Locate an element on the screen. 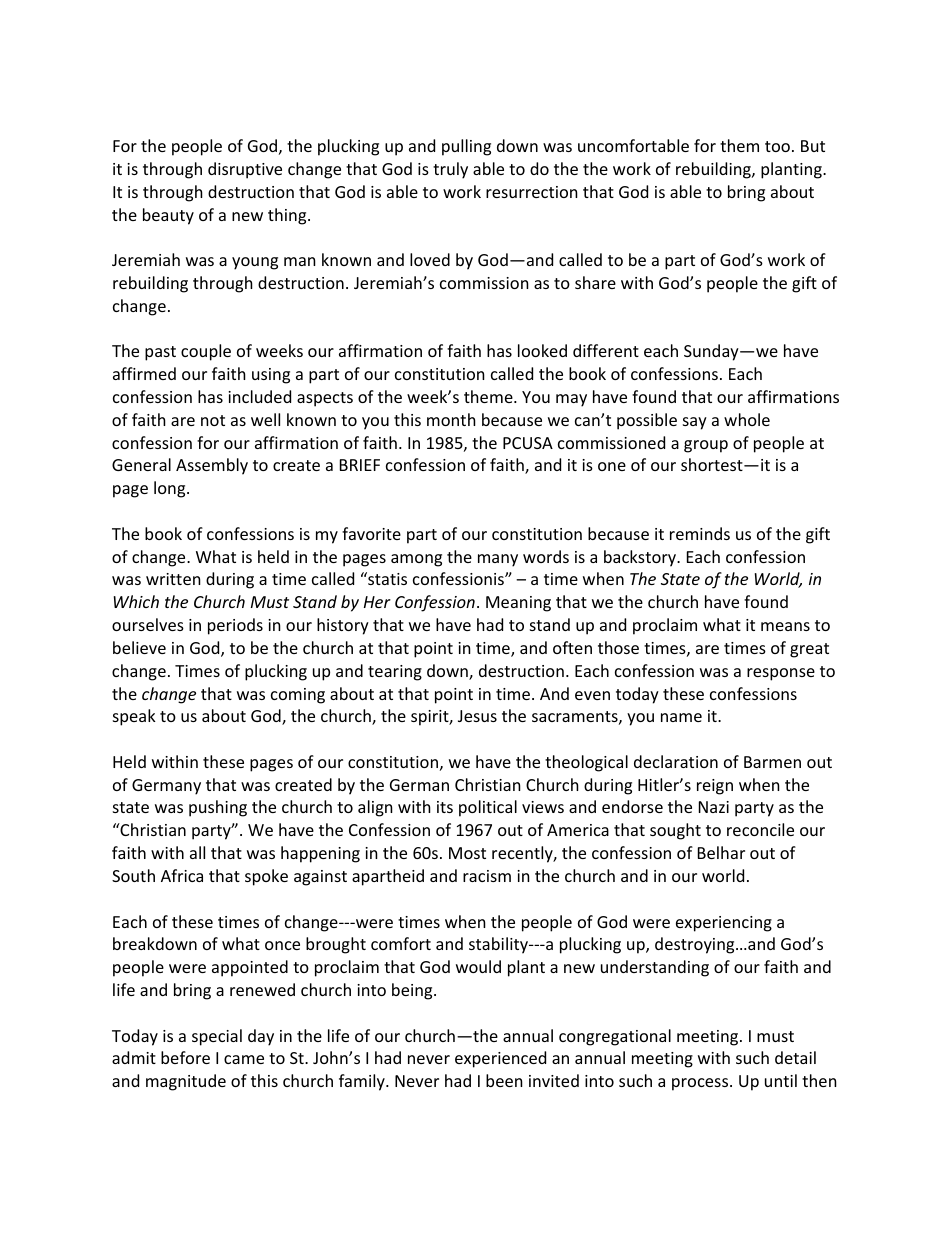 Image resolution: width=952 pixels, height=1233 pixels. special is located at coordinates (217, 1037).
